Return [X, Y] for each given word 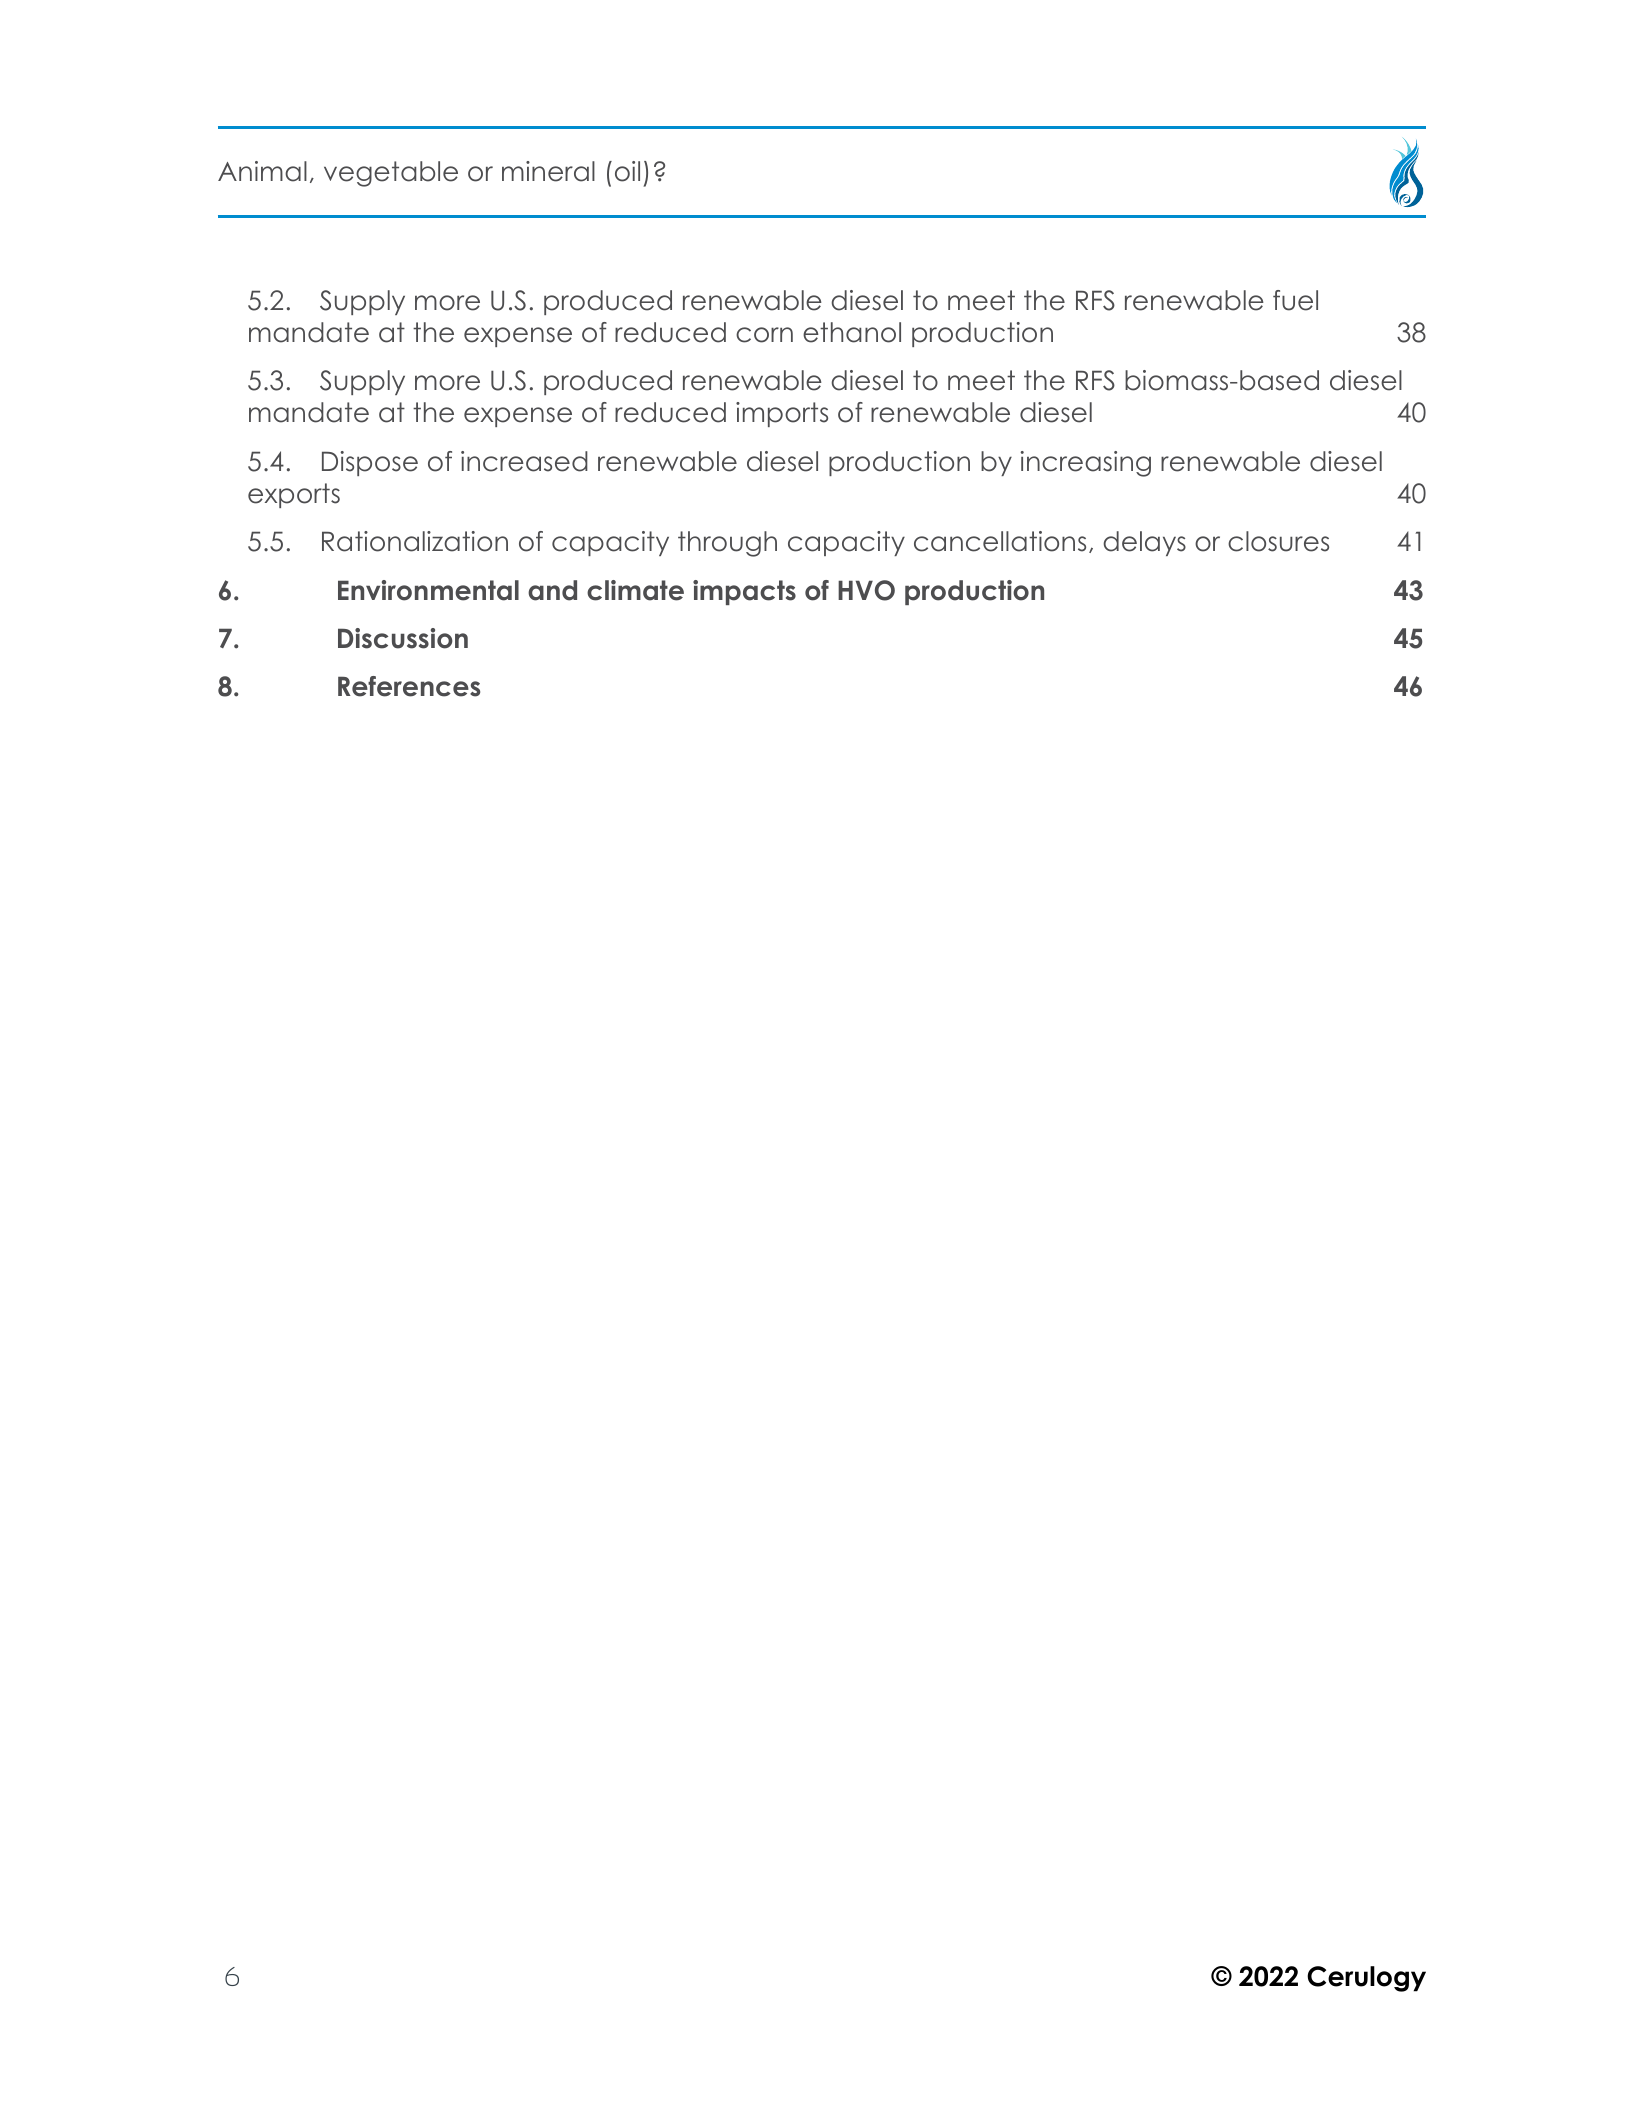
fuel [1295, 300]
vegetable [391, 174]
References [409, 686]
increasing [1086, 464]
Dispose [370, 463]
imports [782, 414]
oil [627, 171]
